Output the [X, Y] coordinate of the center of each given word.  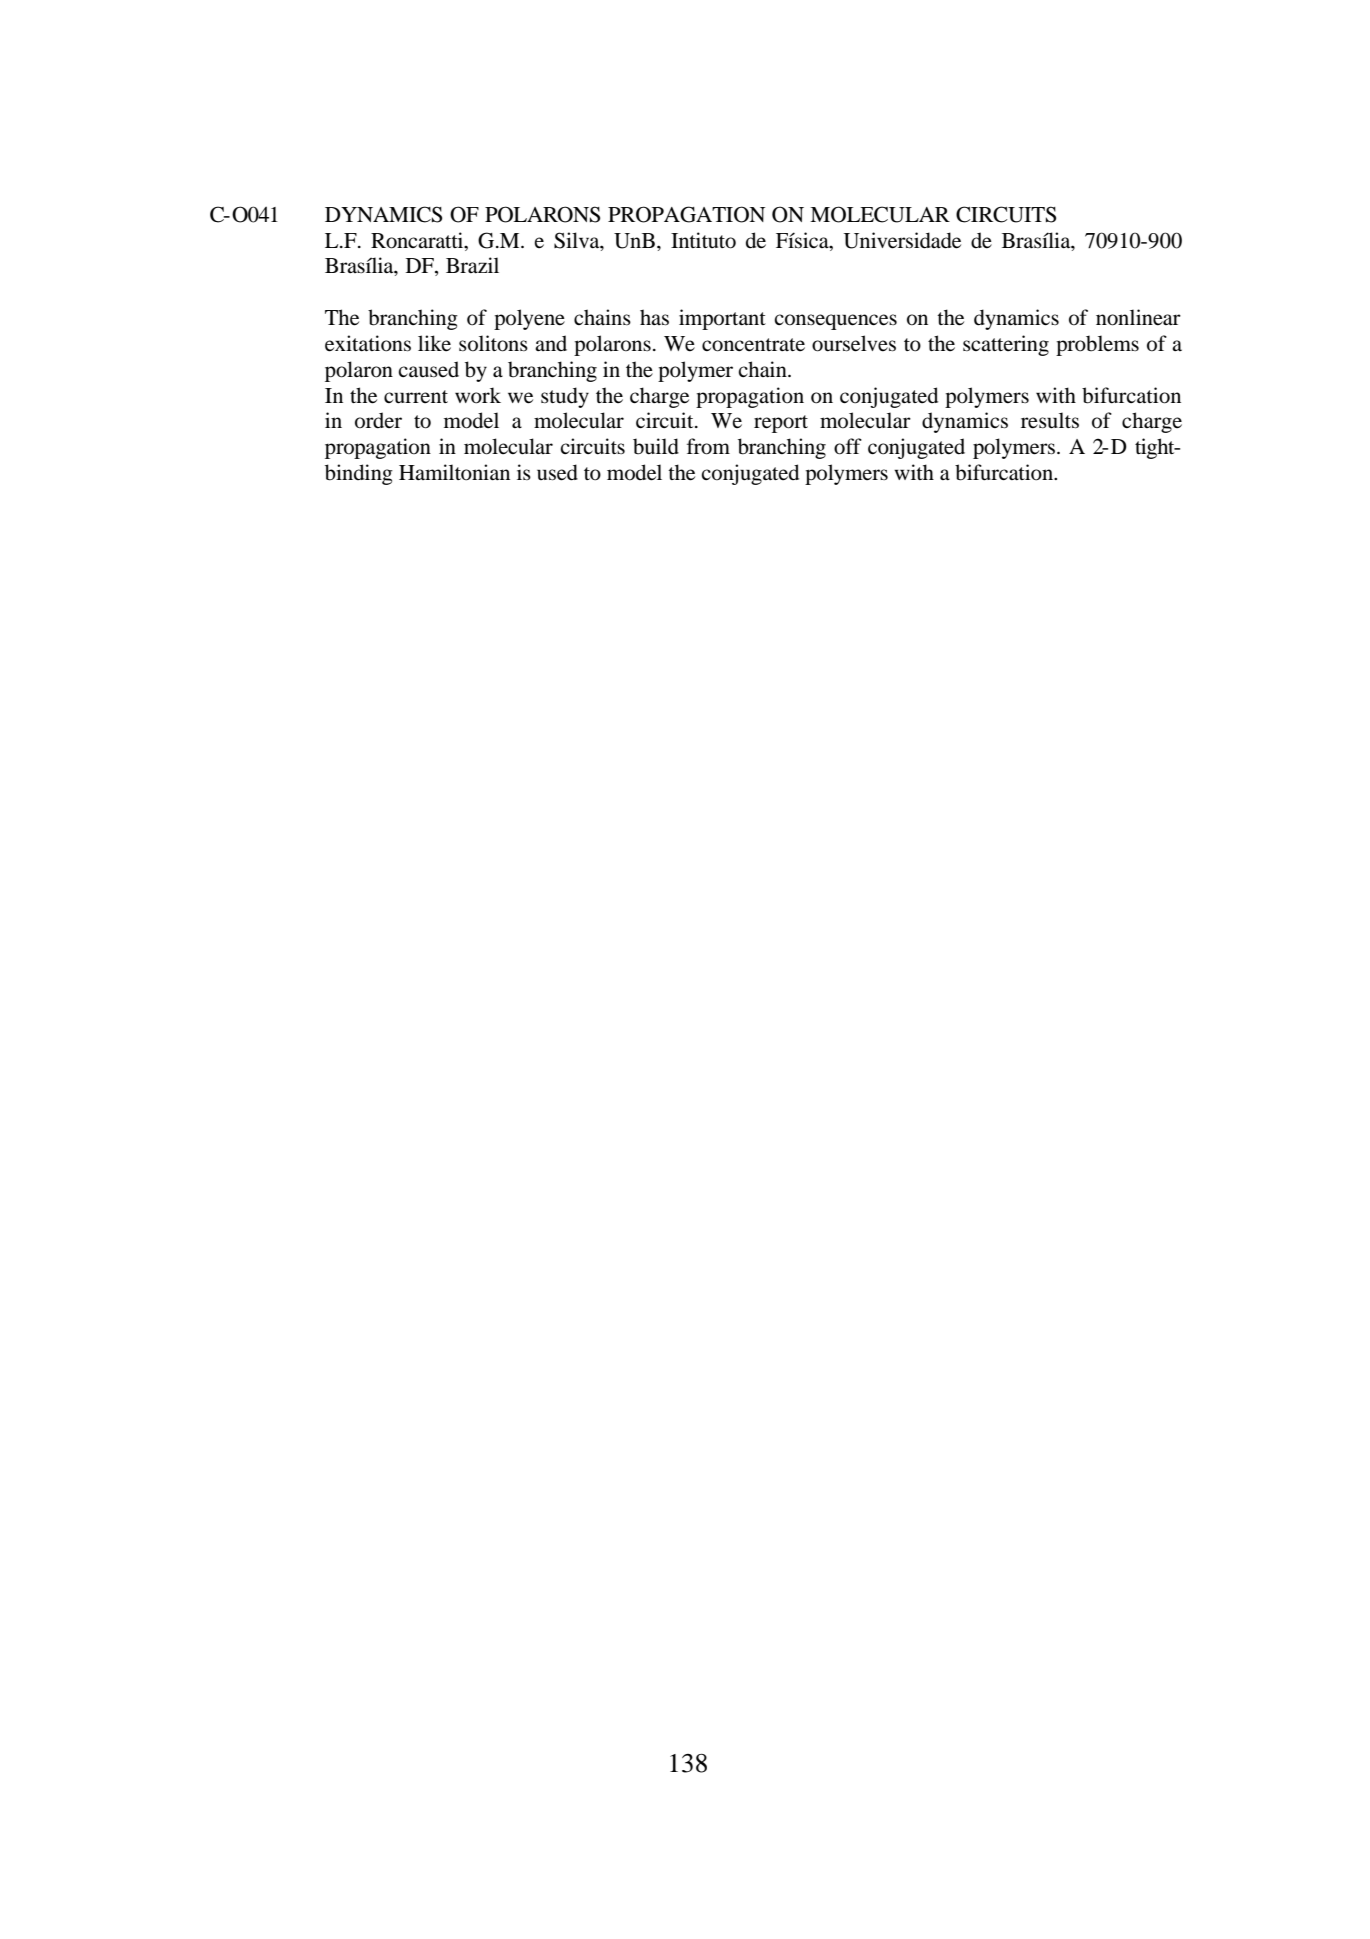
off [848, 446]
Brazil [472, 265]
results [1050, 420]
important [722, 319]
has [654, 317]
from [708, 446]
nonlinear [1138, 317]
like [434, 343]
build [656, 446]
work [478, 395]
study [565, 397]
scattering [1006, 345]
